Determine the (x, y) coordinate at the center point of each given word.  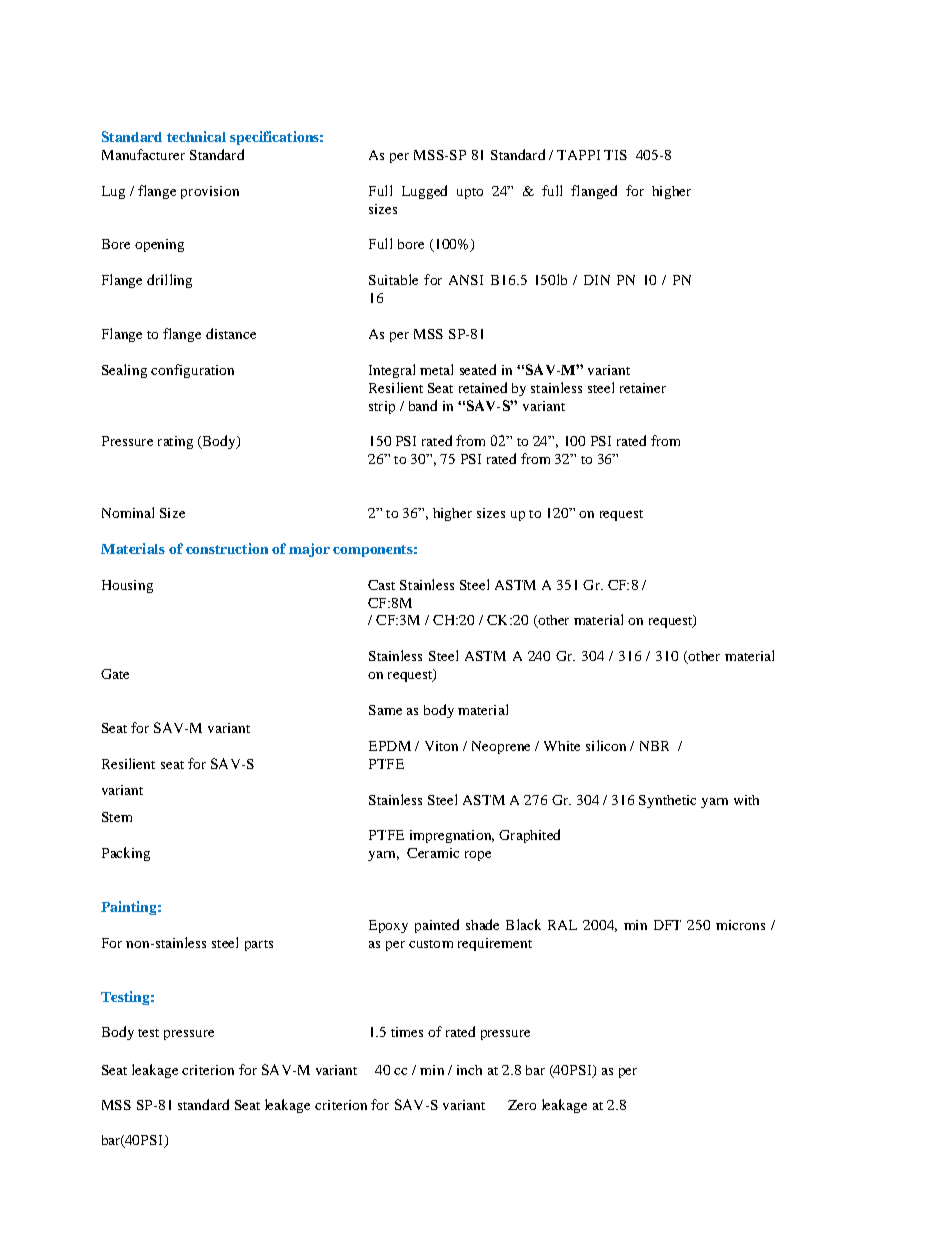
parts (259, 945)
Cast (381, 585)
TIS (615, 155)
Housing (127, 586)
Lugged (424, 192)
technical (196, 136)
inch (469, 1070)
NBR (654, 746)
